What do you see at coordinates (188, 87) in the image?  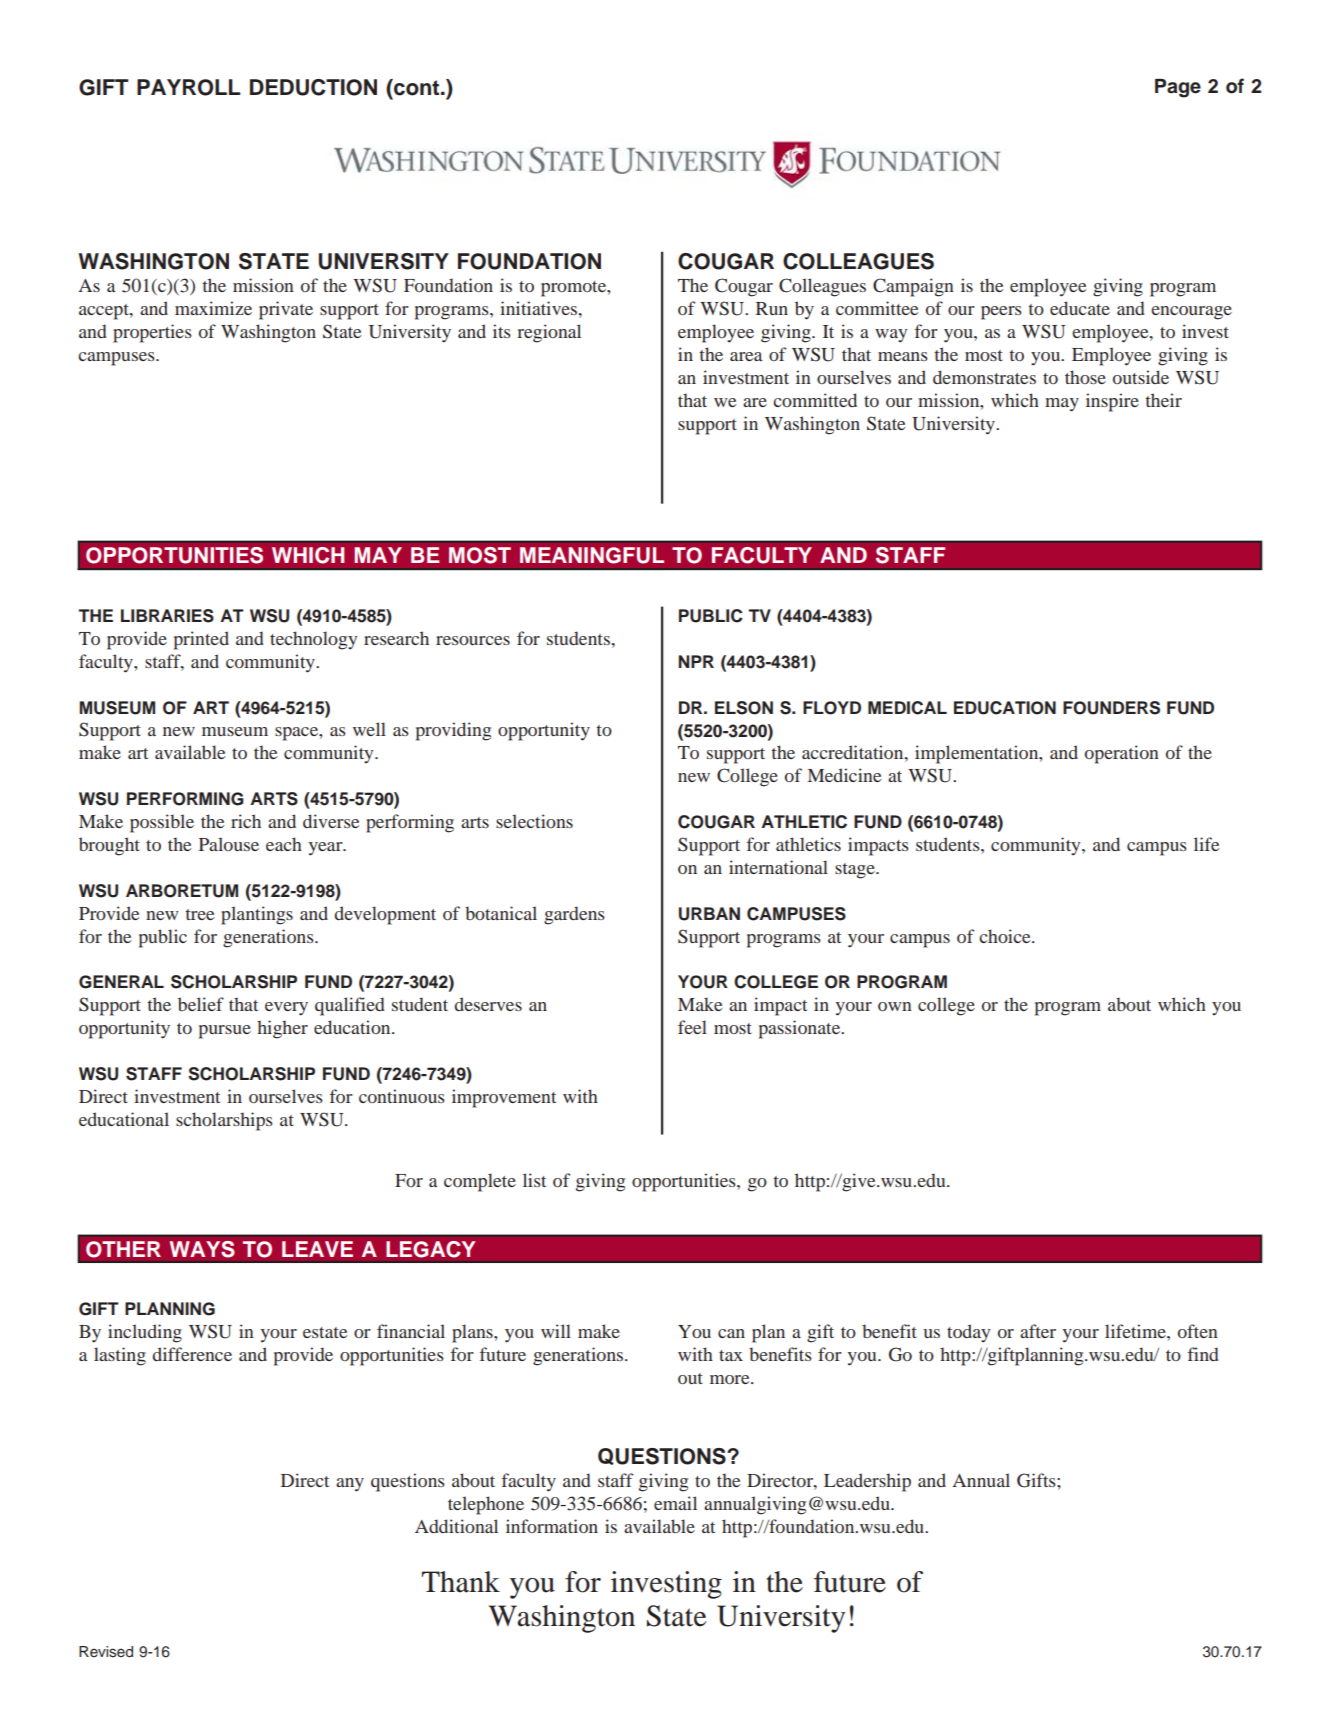 I see `PAYROLL` at bounding box center [188, 87].
